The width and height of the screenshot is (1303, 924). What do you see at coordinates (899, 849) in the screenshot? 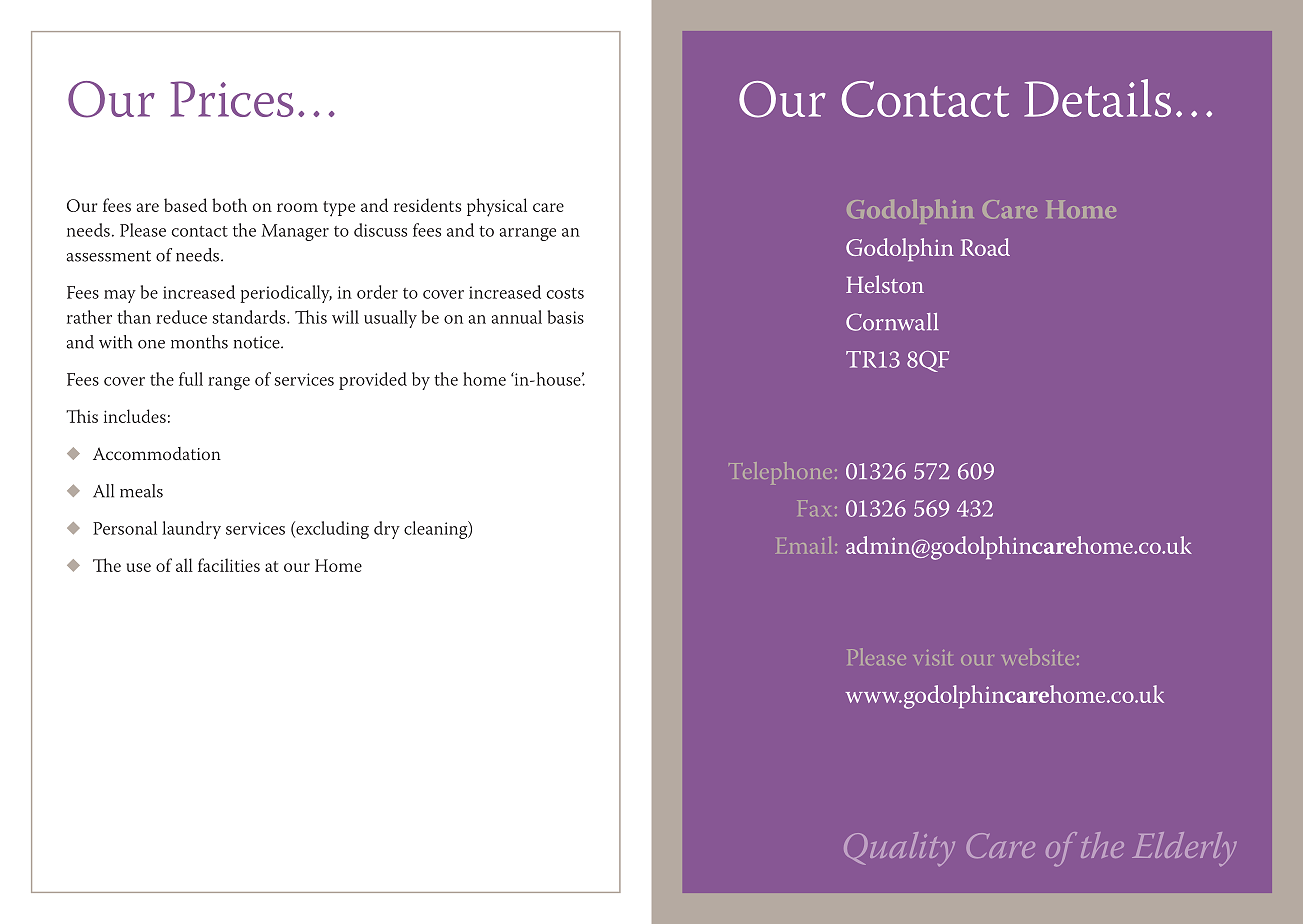
I see `Quality` at bounding box center [899, 849].
